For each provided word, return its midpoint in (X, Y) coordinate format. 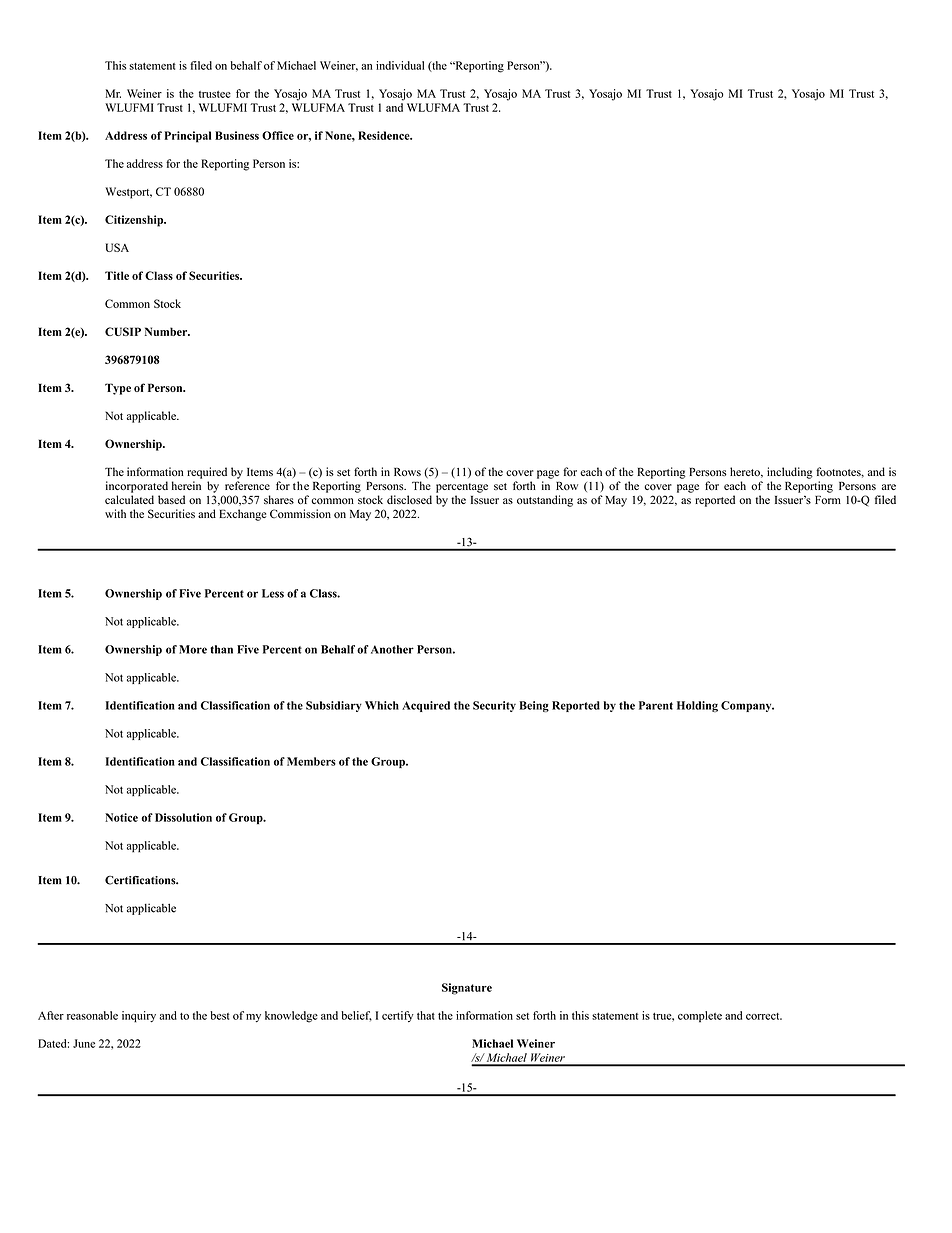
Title (117, 275)
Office (278, 135)
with (115, 513)
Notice (121, 817)
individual (400, 65)
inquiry (139, 1017)
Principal (187, 137)
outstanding (545, 501)
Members (311, 761)
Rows (407, 471)
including (790, 473)
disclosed (409, 499)
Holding (697, 706)
